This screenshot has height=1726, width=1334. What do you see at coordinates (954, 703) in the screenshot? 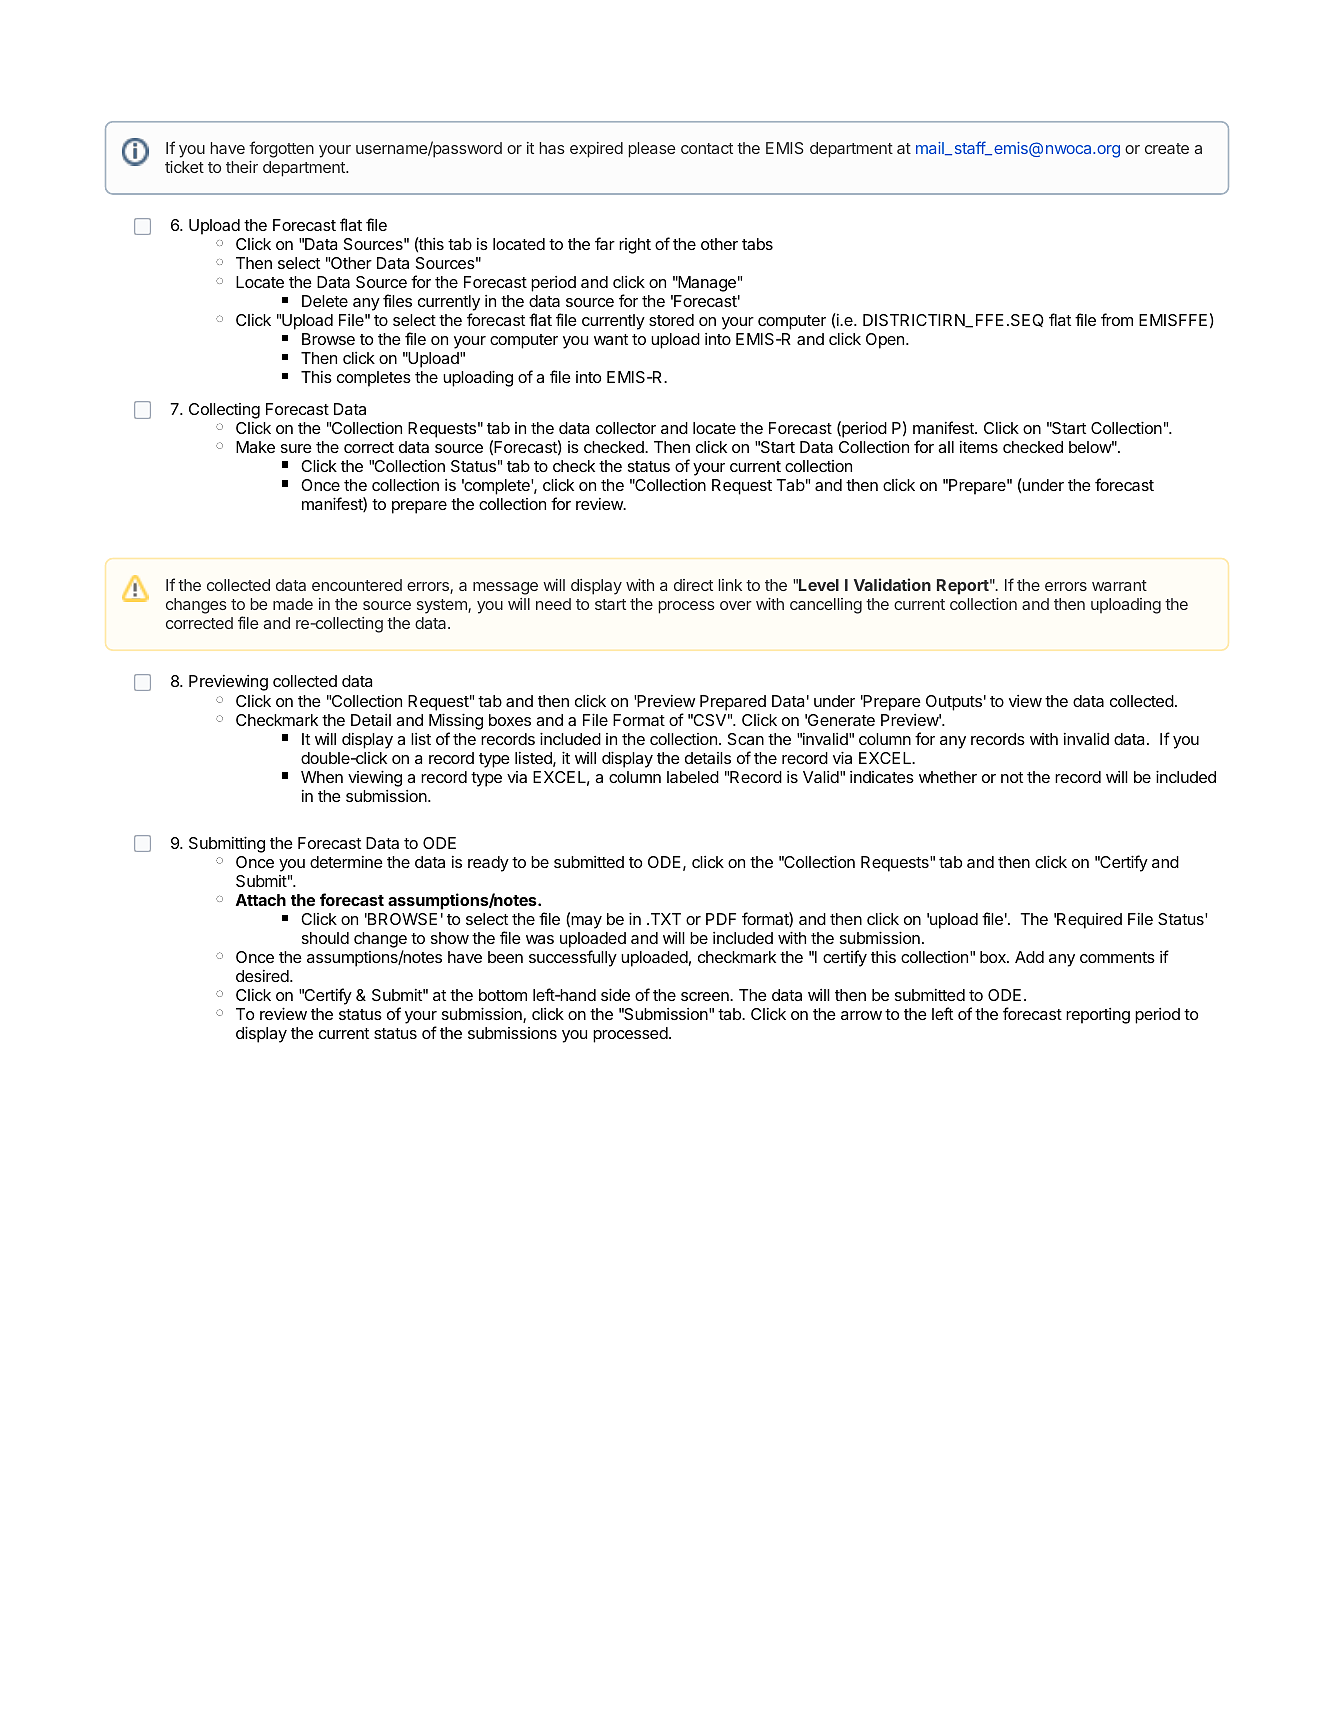
I see `Outputs` at bounding box center [954, 703].
